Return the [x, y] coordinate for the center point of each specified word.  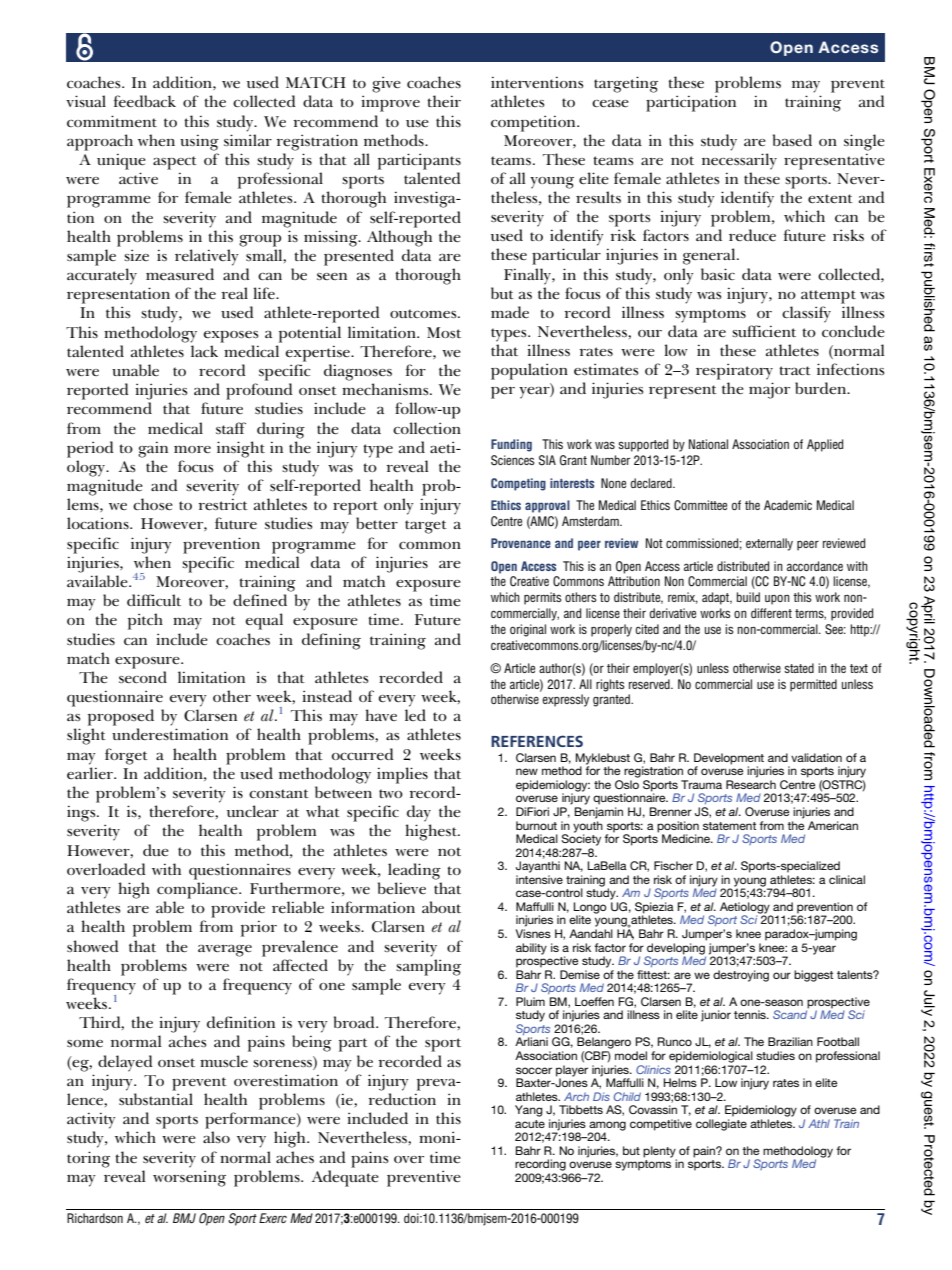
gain [153, 449]
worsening [189, 1178]
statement [729, 826]
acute [530, 1124]
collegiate [721, 1125]
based [792, 140]
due [156, 850]
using [199, 142]
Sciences [512, 460]
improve [391, 103]
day [419, 813]
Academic [788, 505]
